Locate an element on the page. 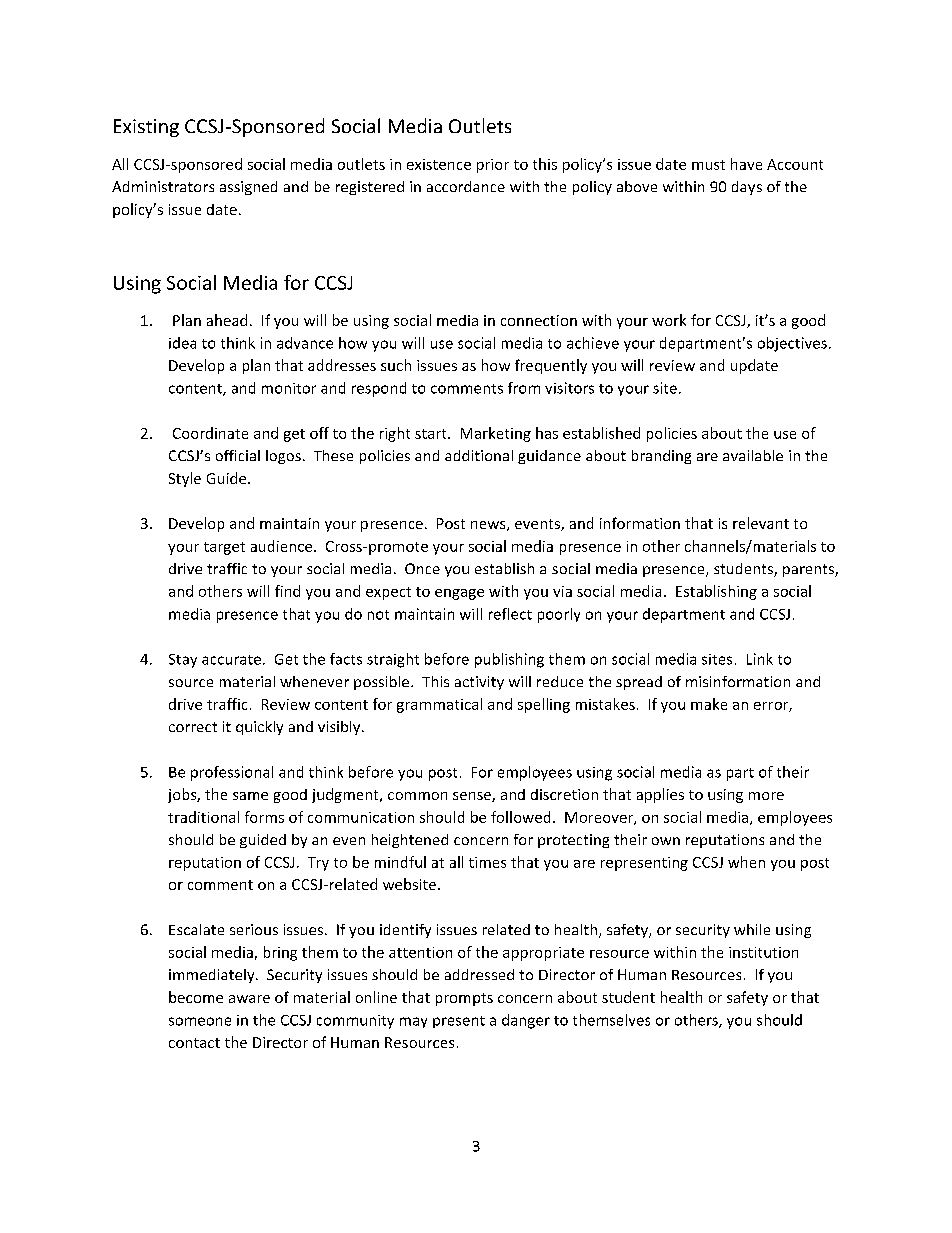 The height and width of the page is (1233, 952). assigned is located at coordinates (248, 188).
